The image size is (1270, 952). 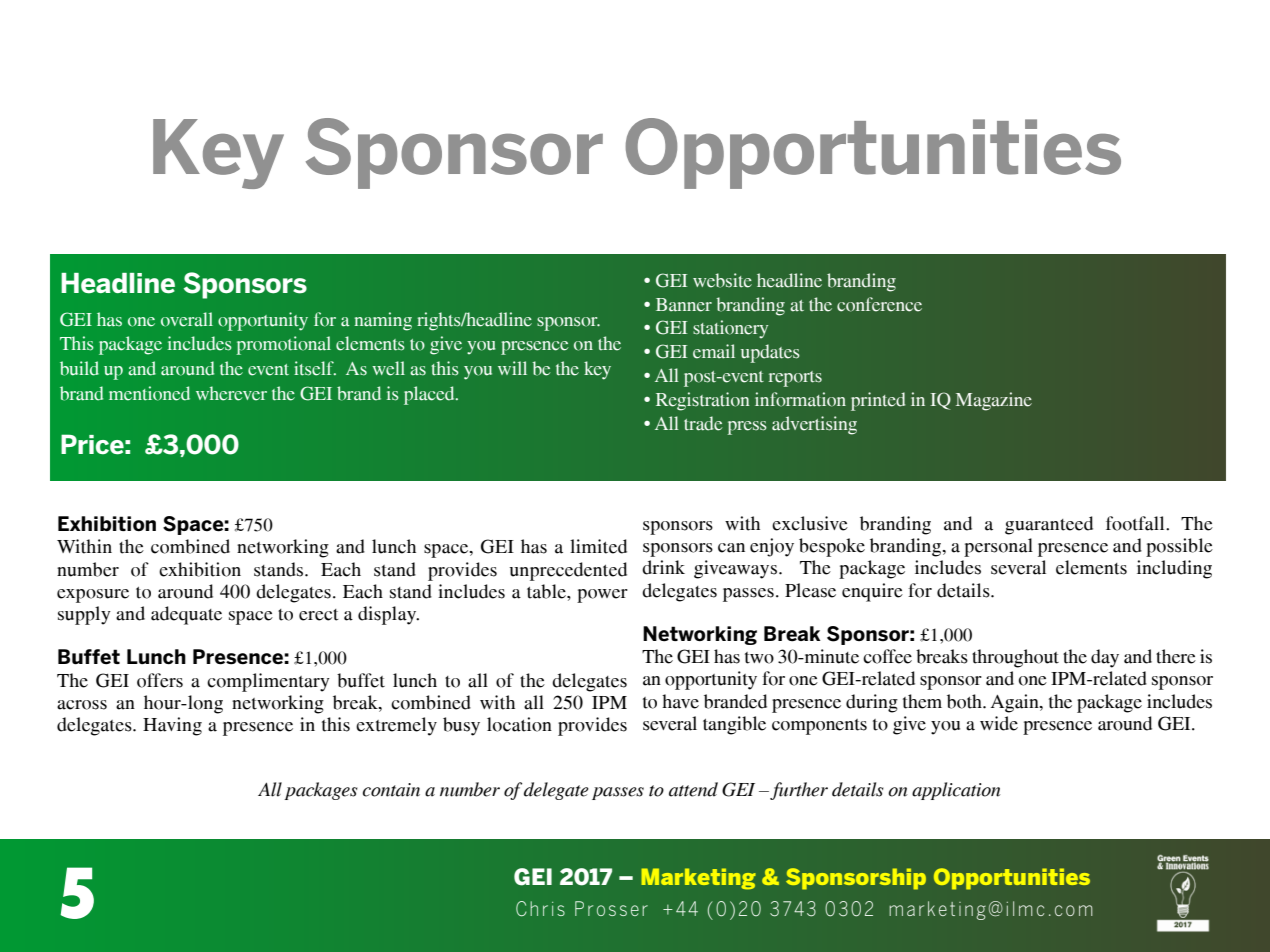 I want to click on Chris, so click(x=540, y=909).
